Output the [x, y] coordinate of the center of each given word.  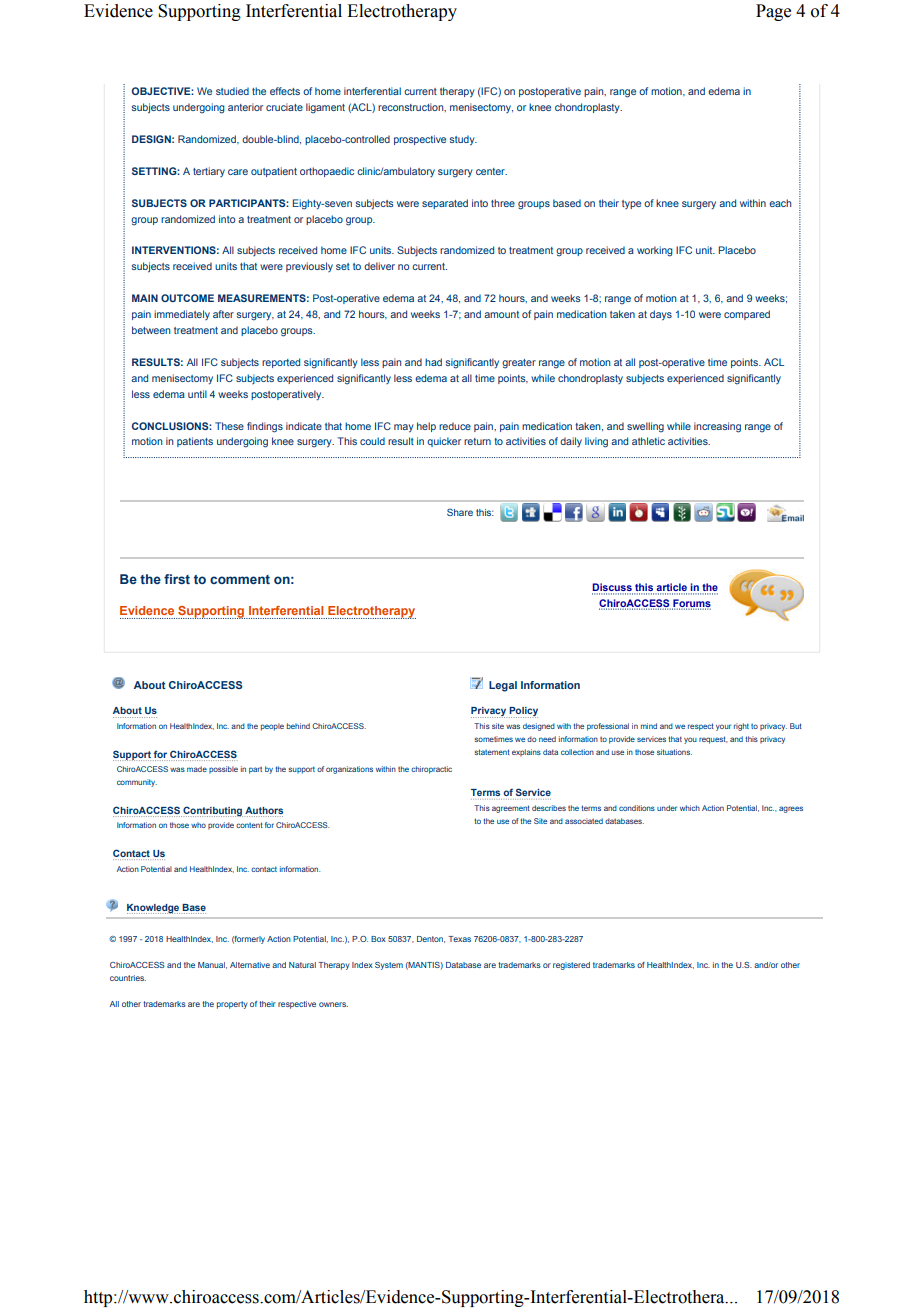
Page [773, 12]
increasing [717, 427]
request [713, 740]
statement [492, 752]
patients [195, 442]
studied [232, 91]
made [197, 769]
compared [747, 315]
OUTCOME [187, 298]
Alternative [250, 965]
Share [460, 512]
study [463, 140]
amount [501, 314]
